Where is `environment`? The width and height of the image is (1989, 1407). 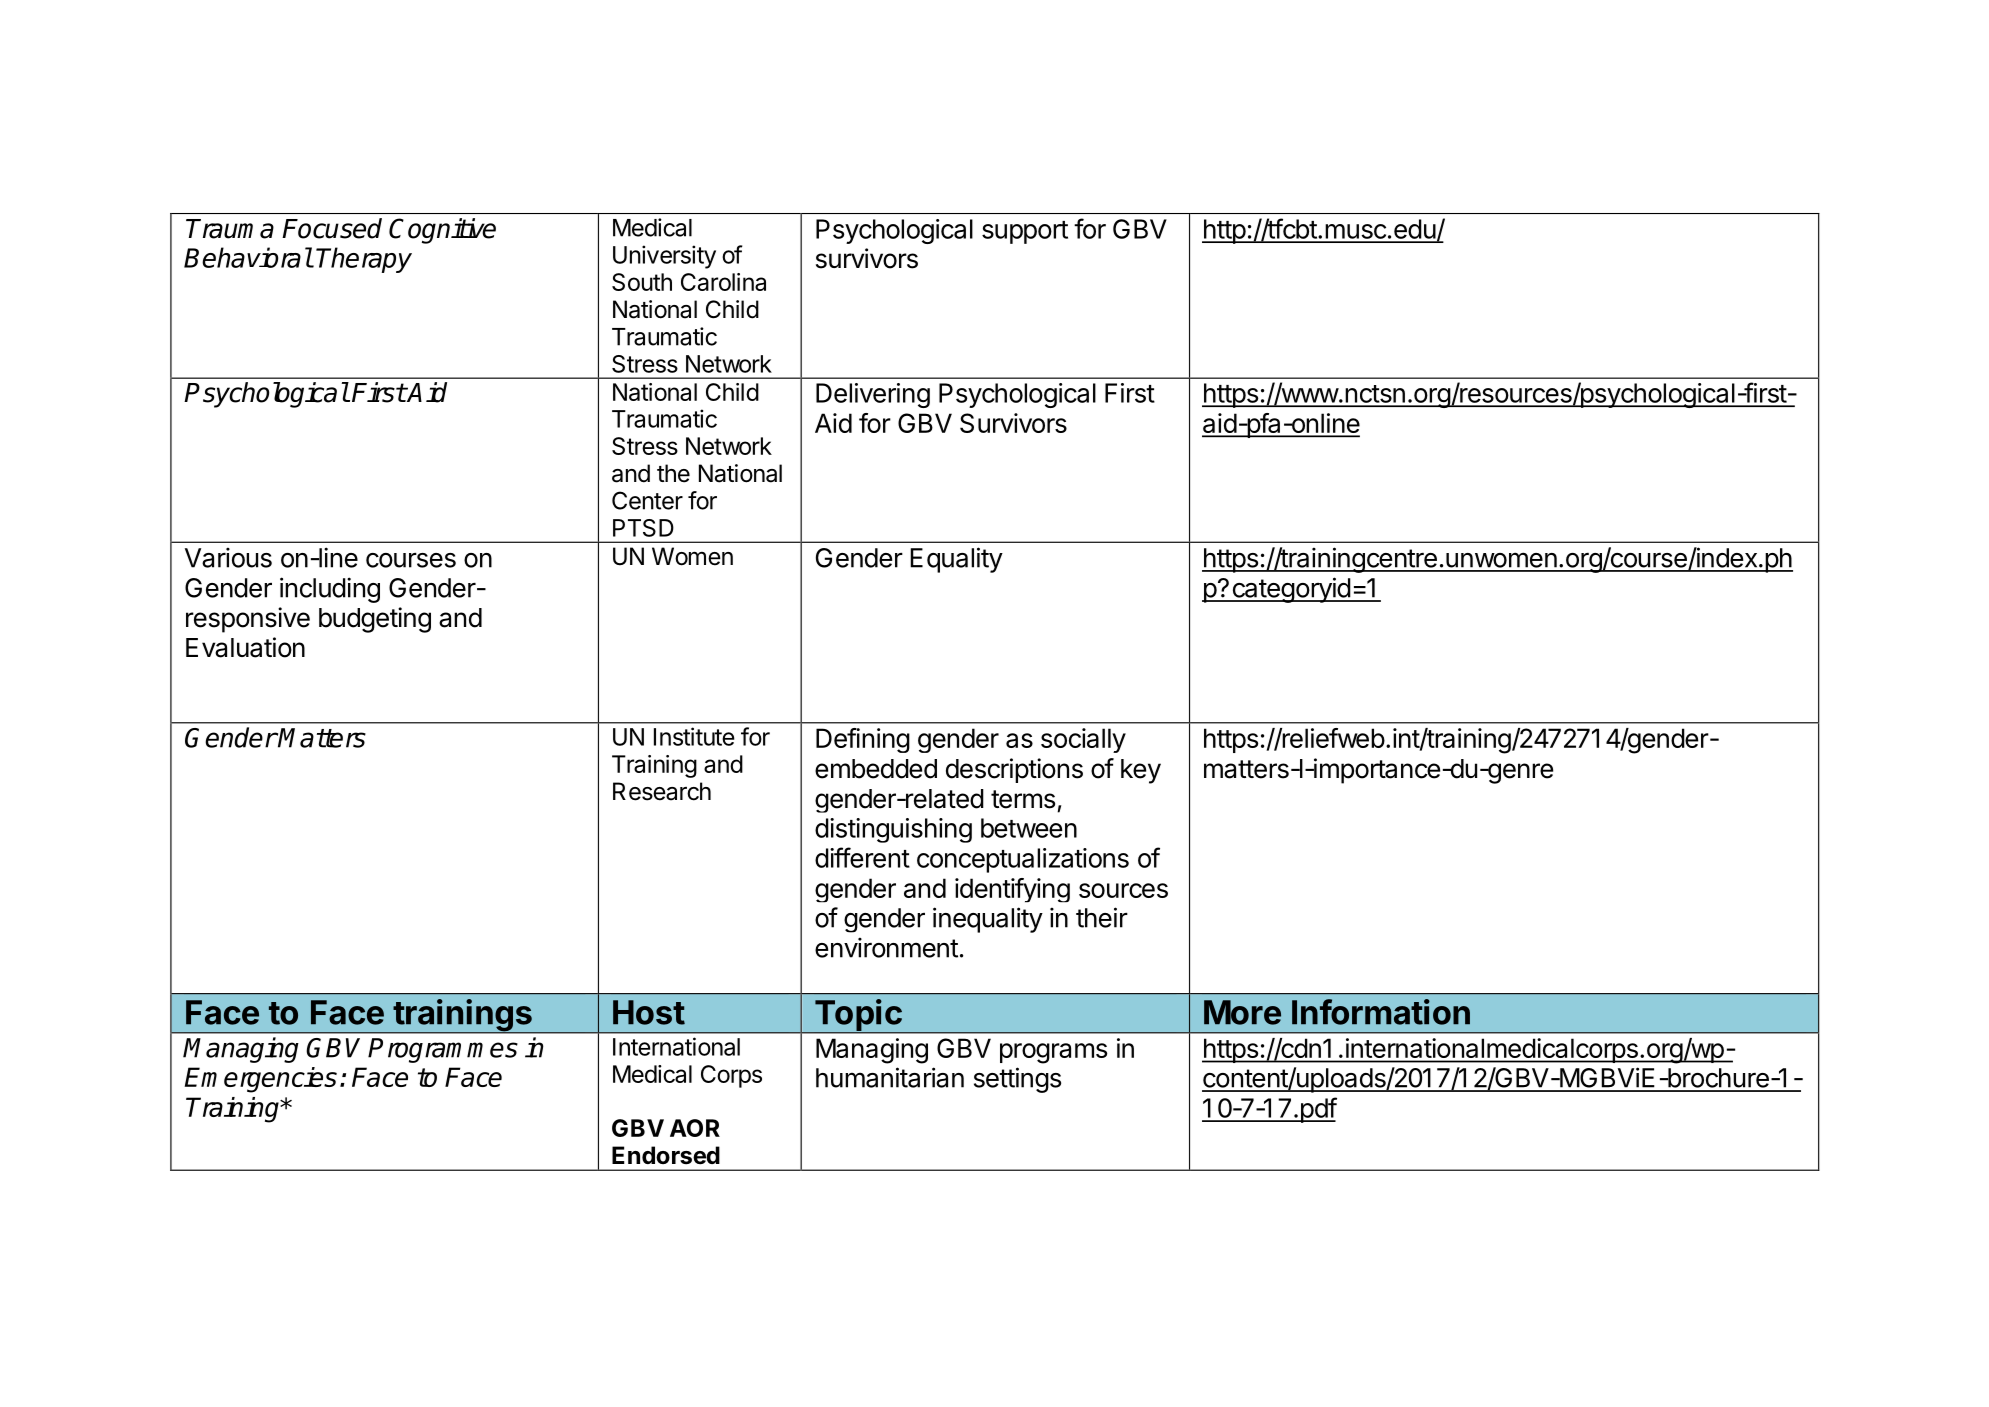
environment is located at coordinates (886, 947).
